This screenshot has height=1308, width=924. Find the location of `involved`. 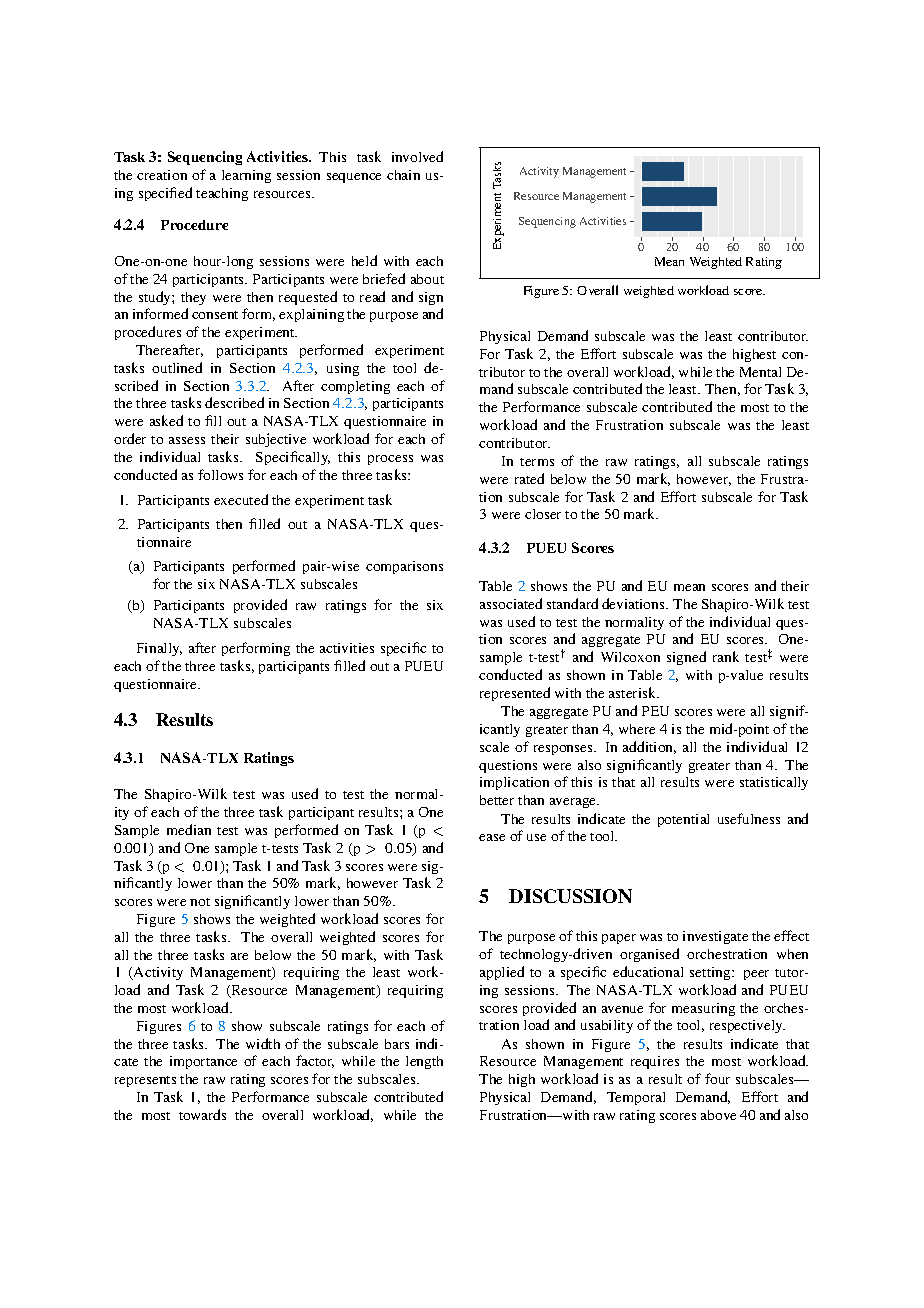

involved is located at coordinates (417, 156).
